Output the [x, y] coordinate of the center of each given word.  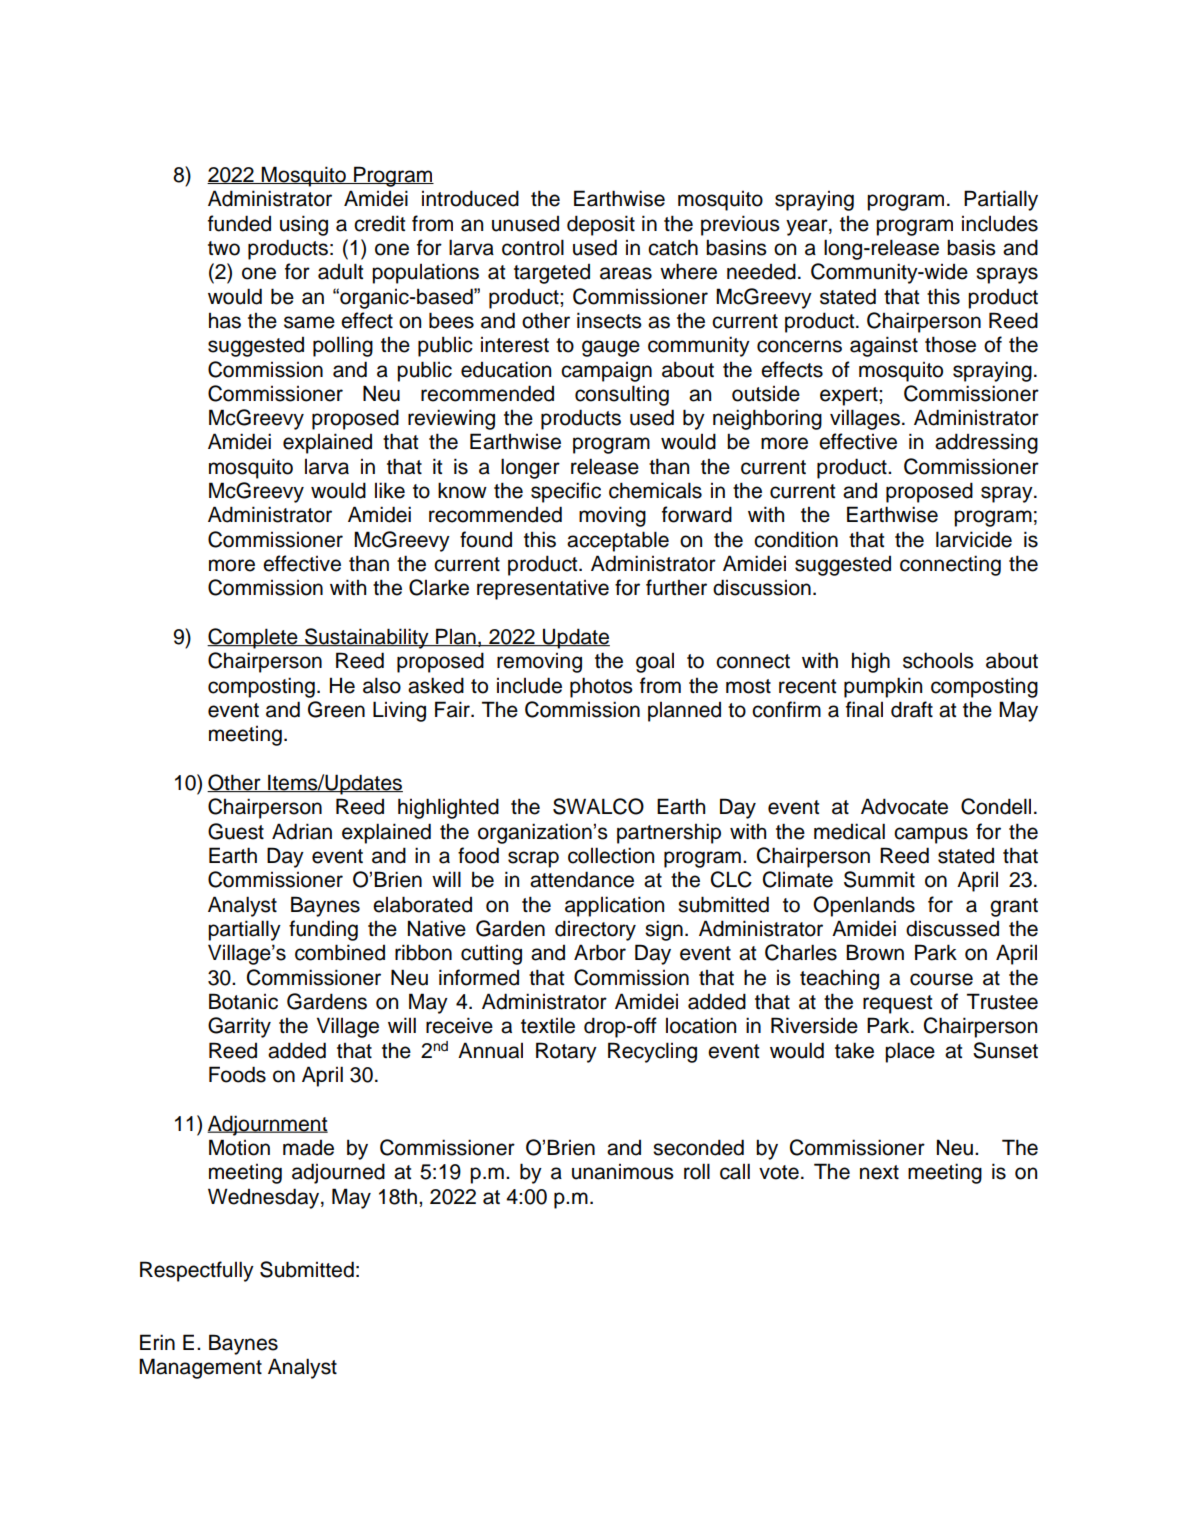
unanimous [623, 1172]
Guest [236, 831]
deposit [601, 225]
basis [971, 247]
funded [239, 223]
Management [200, 1368]
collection [611, 855]
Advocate [904, 806]
